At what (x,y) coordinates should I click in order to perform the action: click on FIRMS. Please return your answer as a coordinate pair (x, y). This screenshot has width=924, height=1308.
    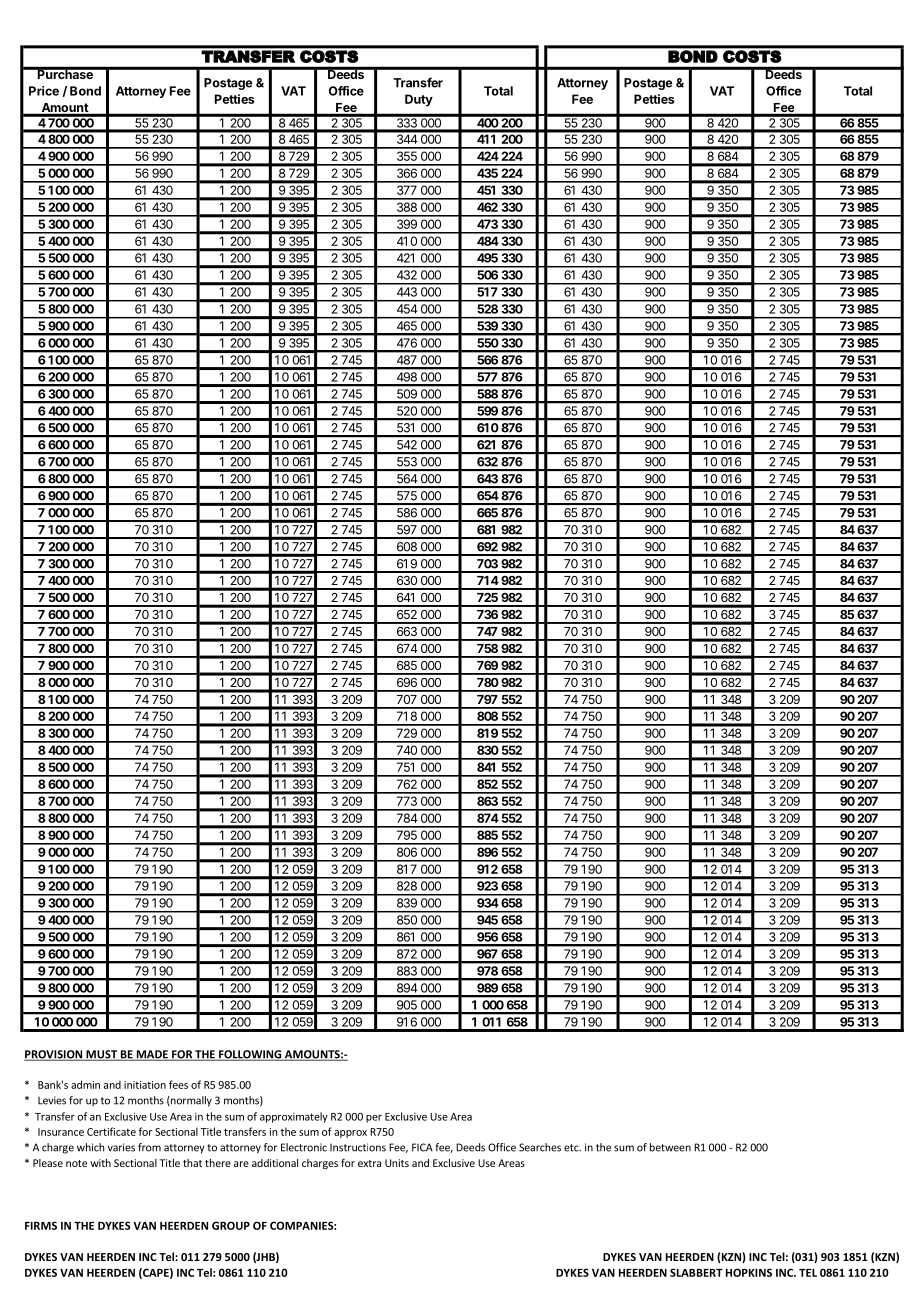
    Looking at the image, I should click on (41, 1225).
